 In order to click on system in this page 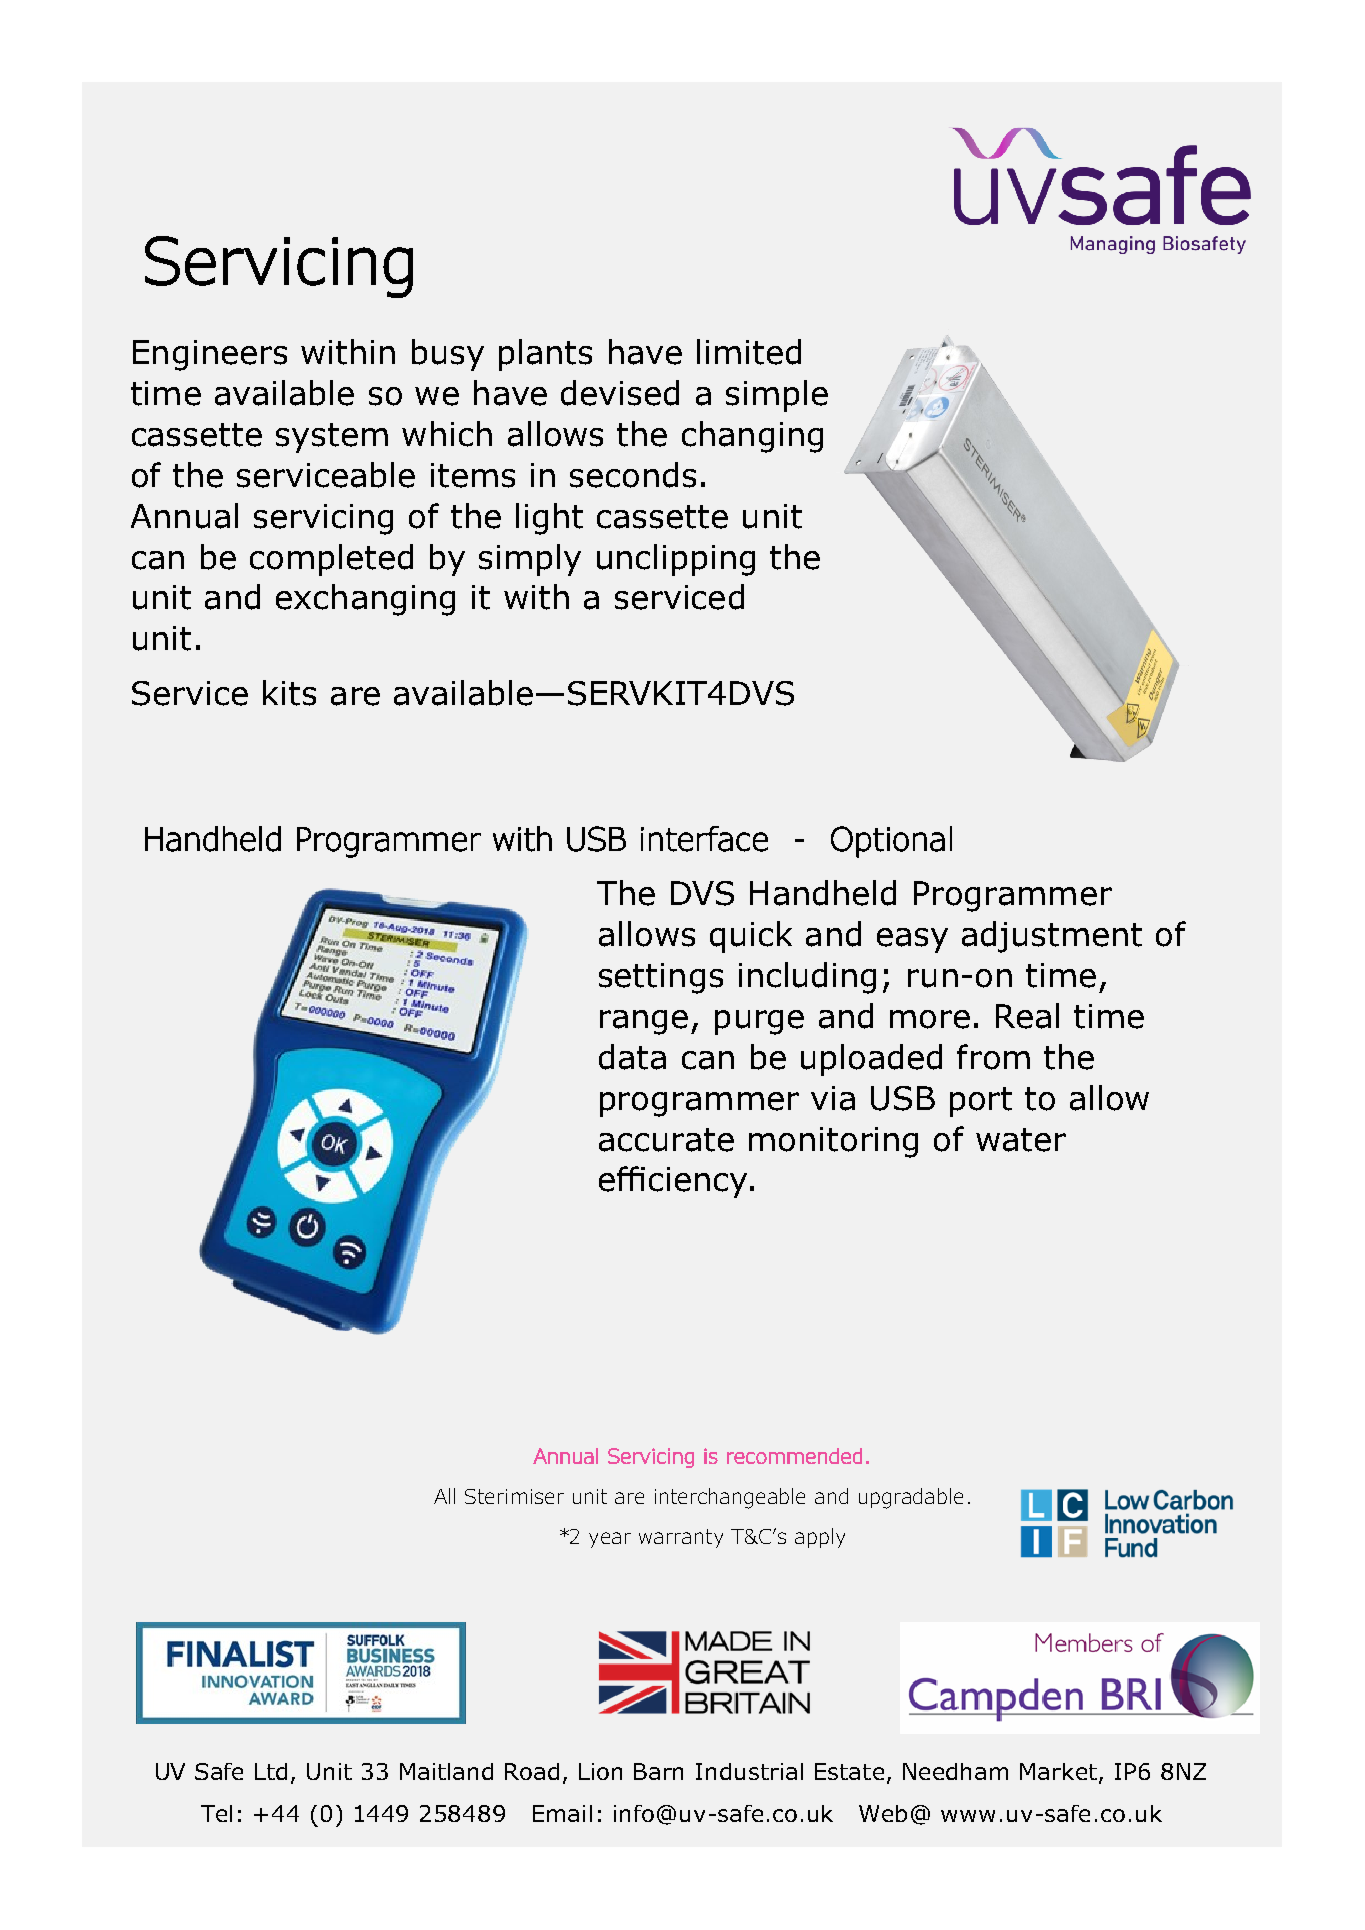, I will do `click(332, 438)`.
